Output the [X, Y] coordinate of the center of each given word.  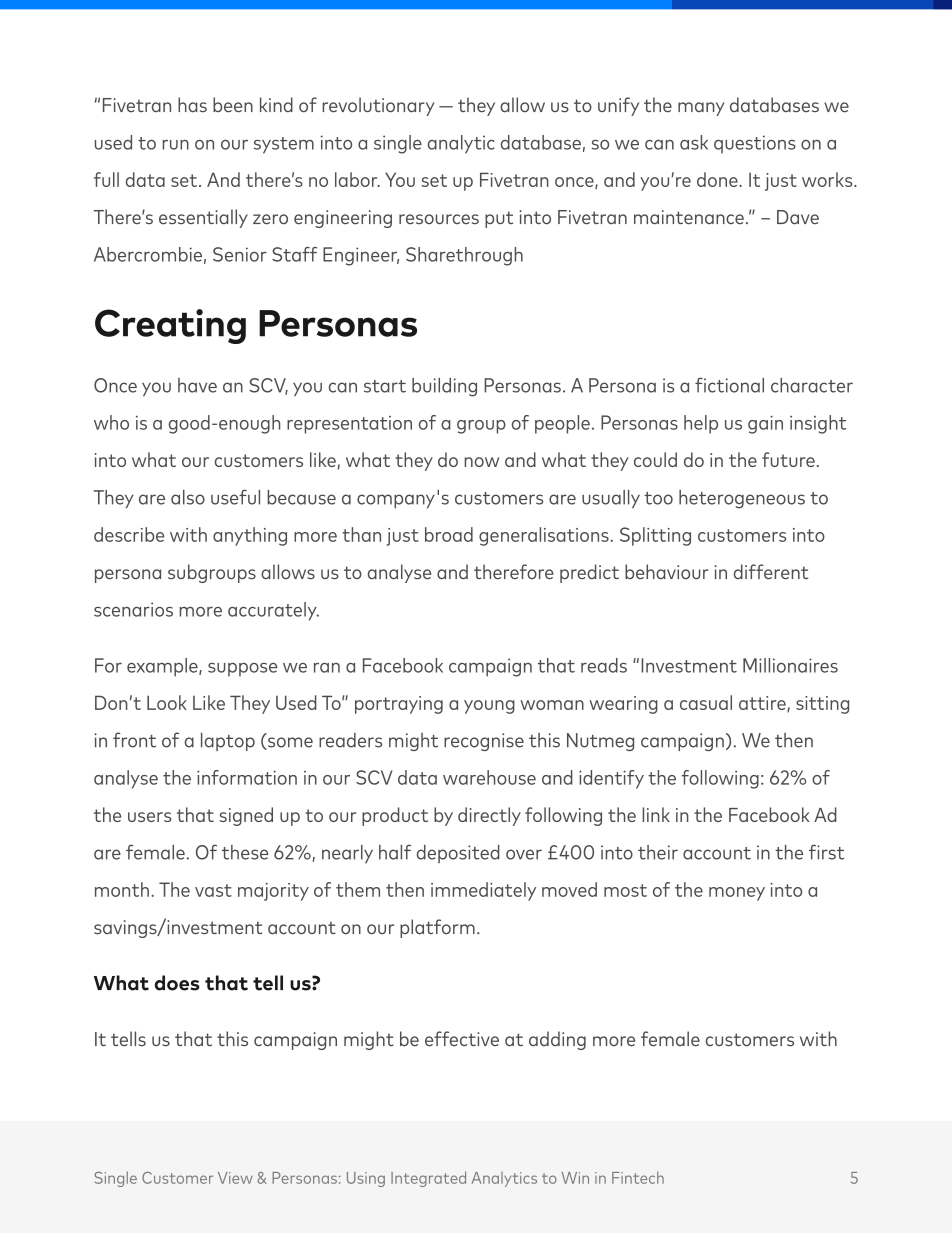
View [235, 1178]
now [481, 462]
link [656, 814]
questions [755, 144]
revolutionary [378, 106]
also [188, 497]
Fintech [638, 1177]
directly [489, 816]
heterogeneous [742, 499]
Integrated [428, 1179]
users [149, 817]
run [175, 145]
